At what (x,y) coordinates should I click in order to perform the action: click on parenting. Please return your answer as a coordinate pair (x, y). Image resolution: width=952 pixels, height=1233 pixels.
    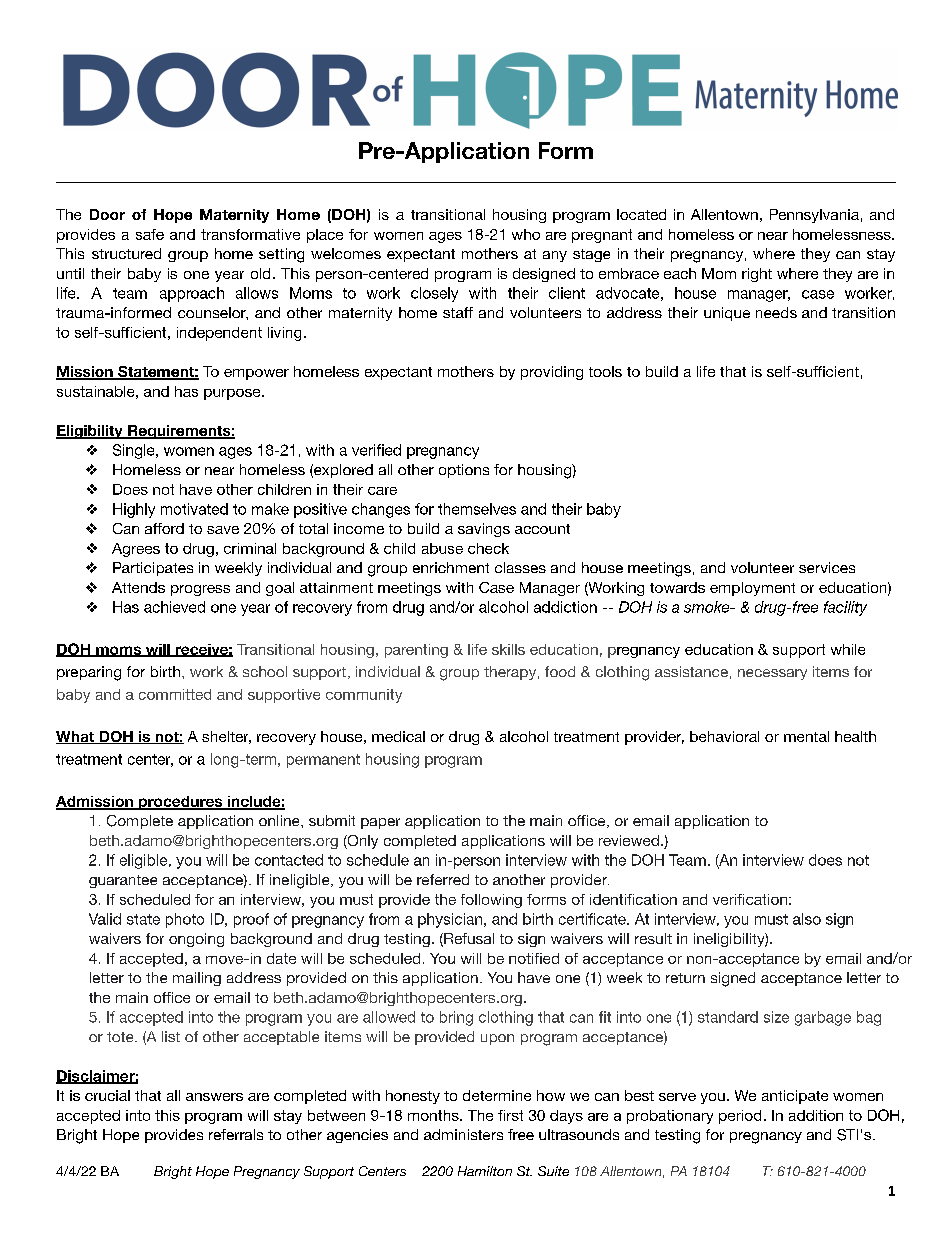
    Looking at the image, I should click on (416, 651).
